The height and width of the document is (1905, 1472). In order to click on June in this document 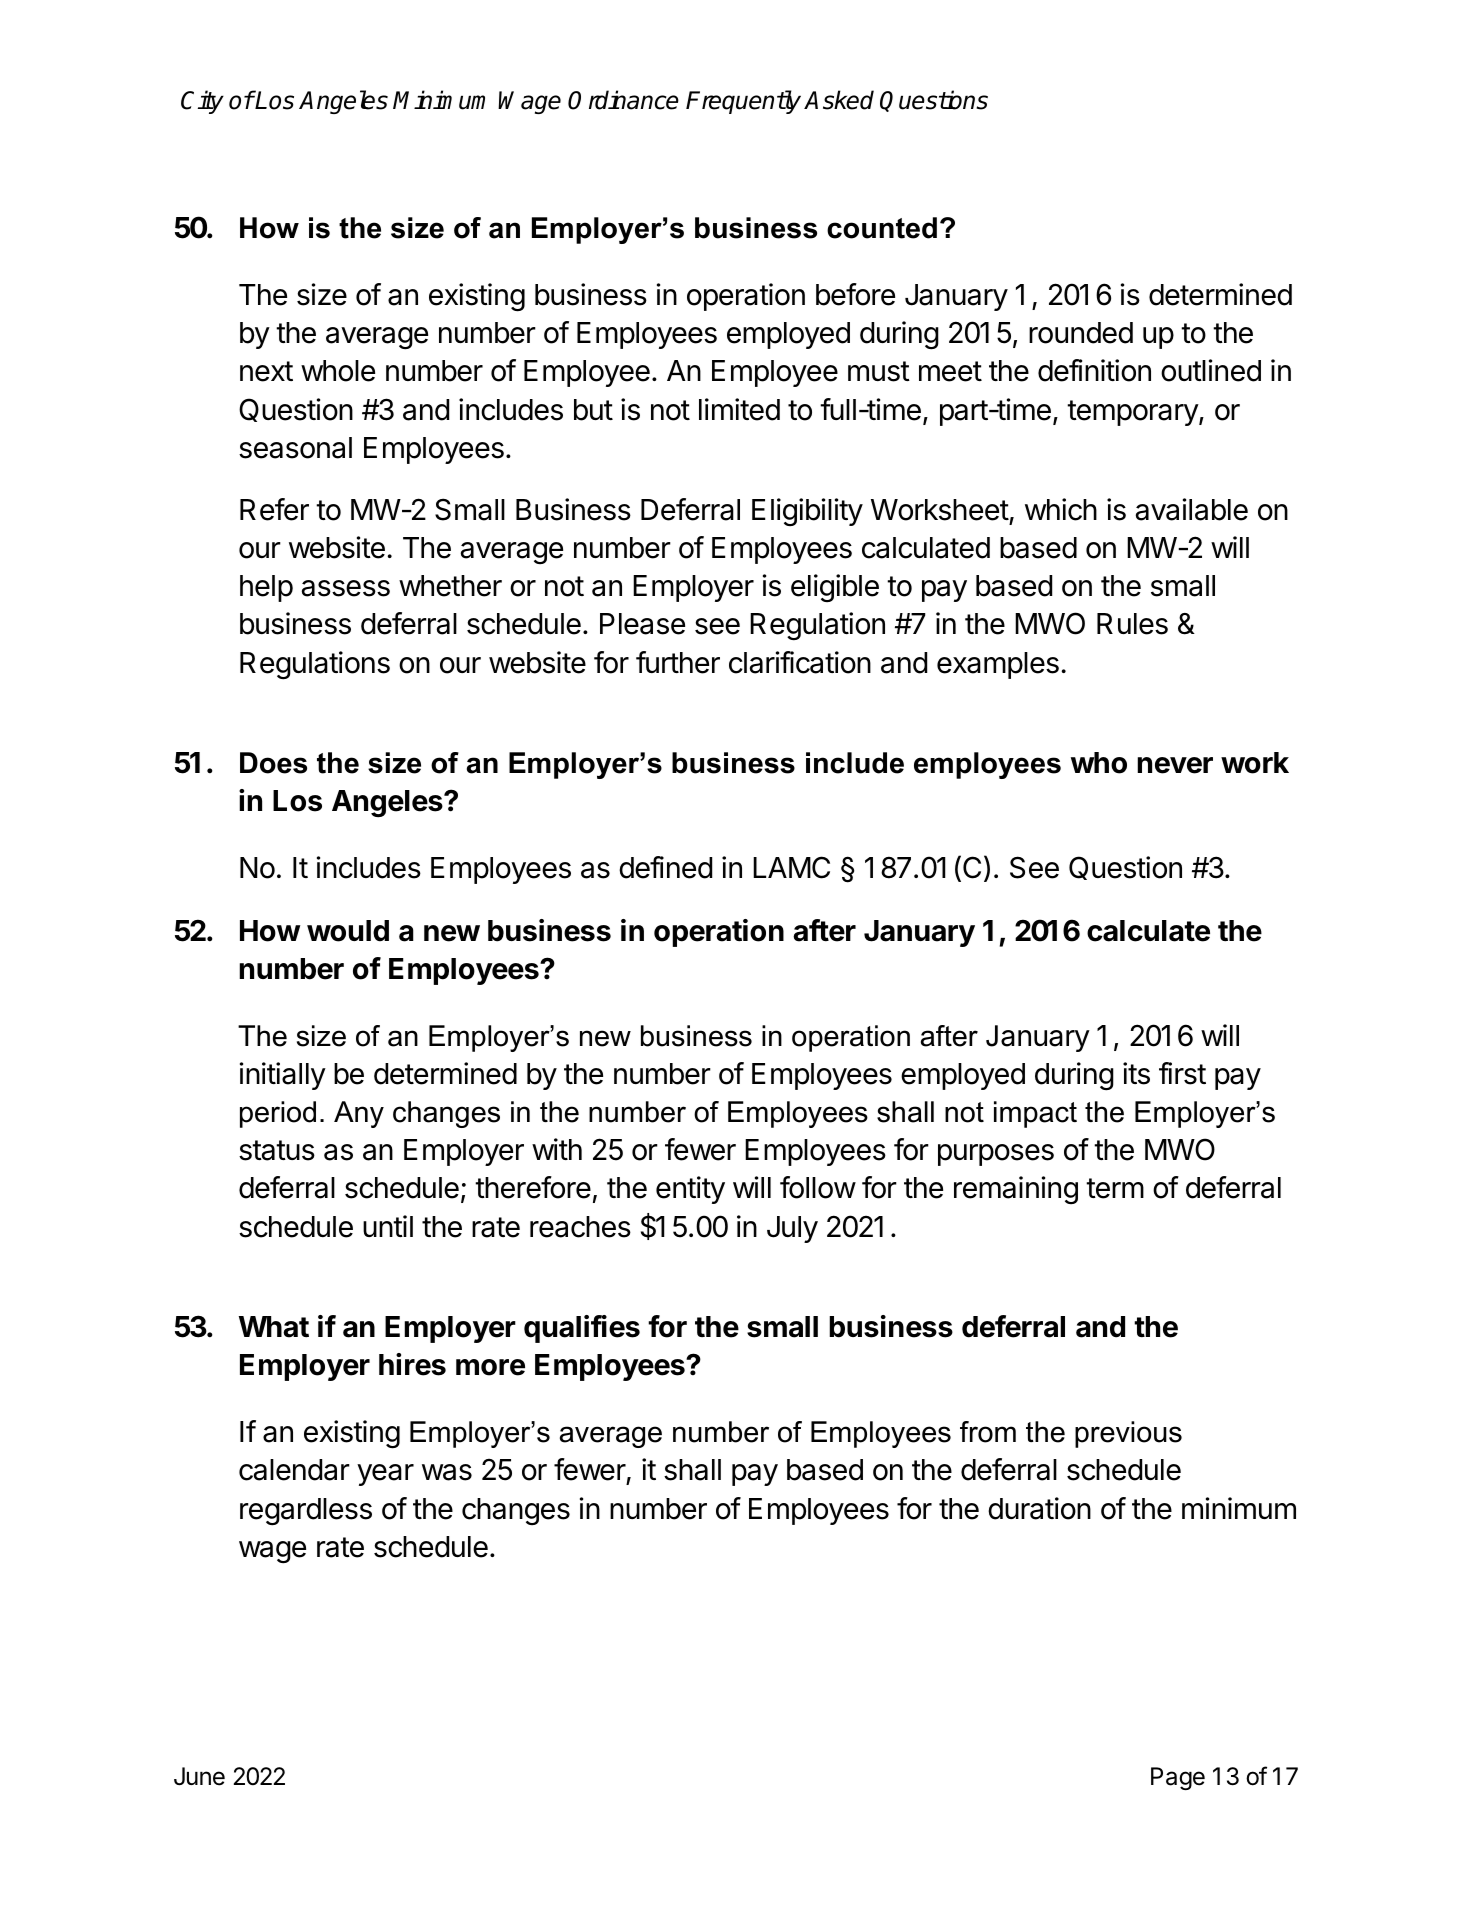, I will do `click(199, 1776)`.
